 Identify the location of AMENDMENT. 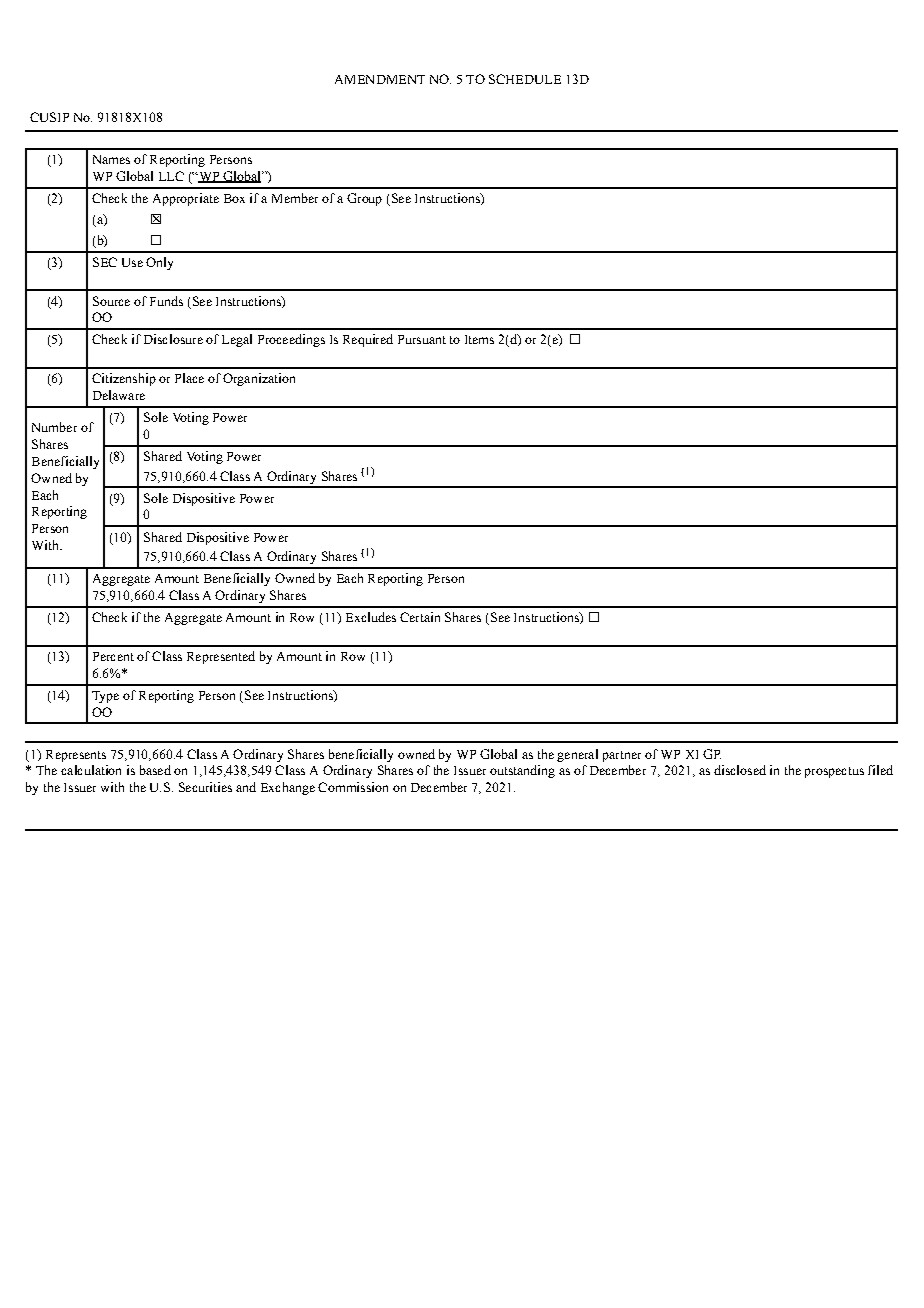
(380, 79).
